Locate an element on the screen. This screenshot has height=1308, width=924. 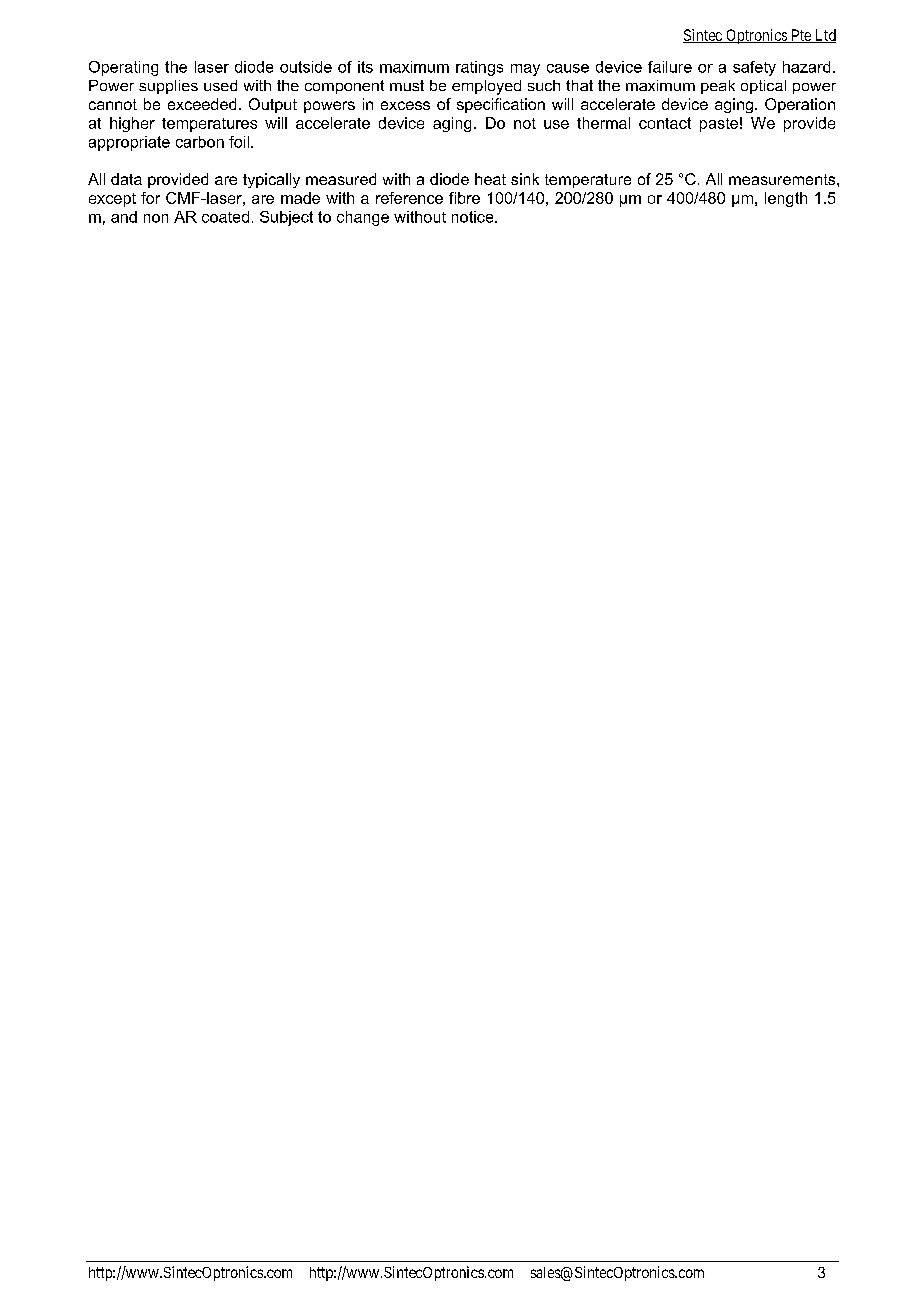
Operating is located at coordinates (123, 68).
